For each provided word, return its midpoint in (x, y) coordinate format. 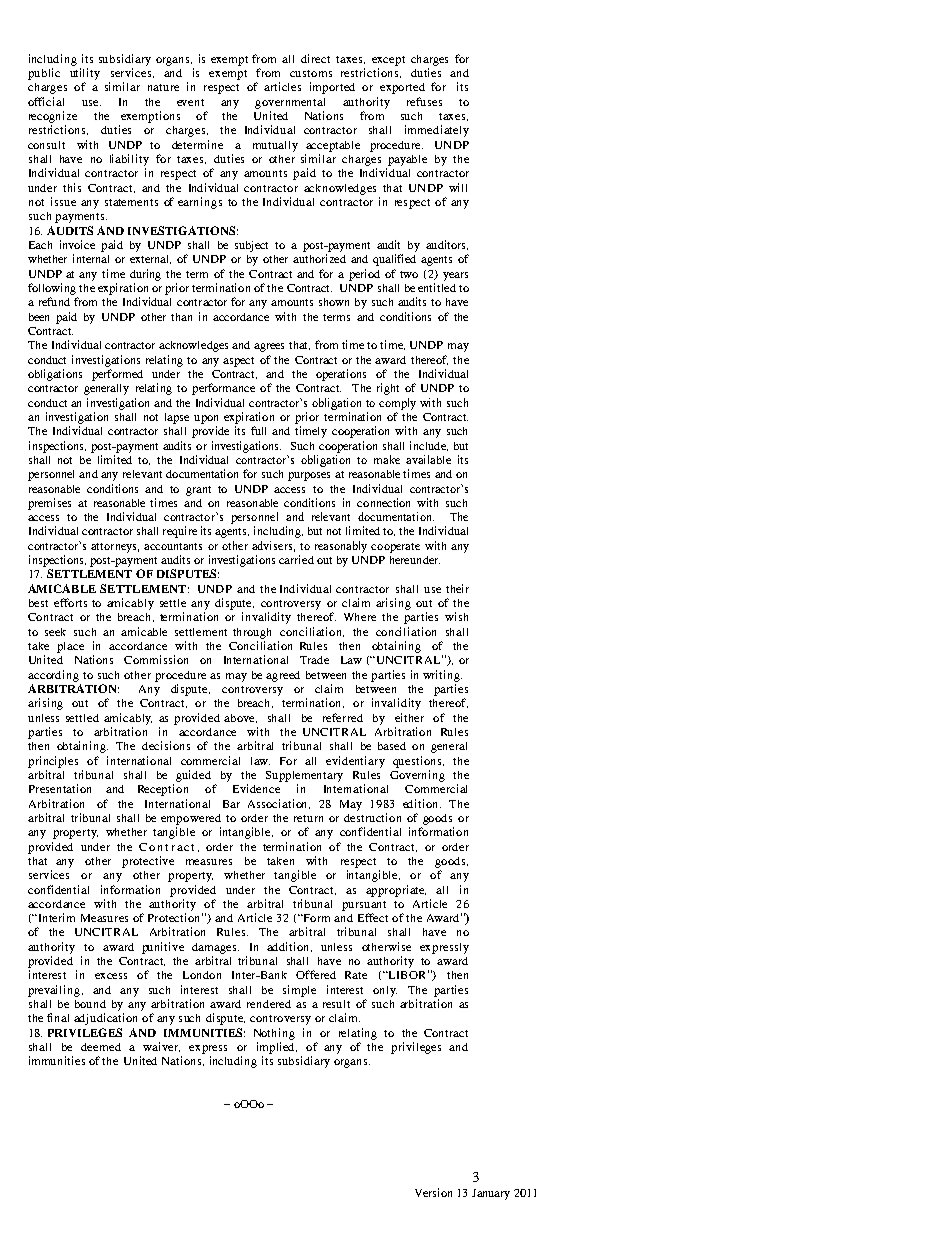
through (252, 633)
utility (85, 74)
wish (456, 616)
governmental (290, 103)
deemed (101, 1047)
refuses (424, 101)
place (70, 647)
